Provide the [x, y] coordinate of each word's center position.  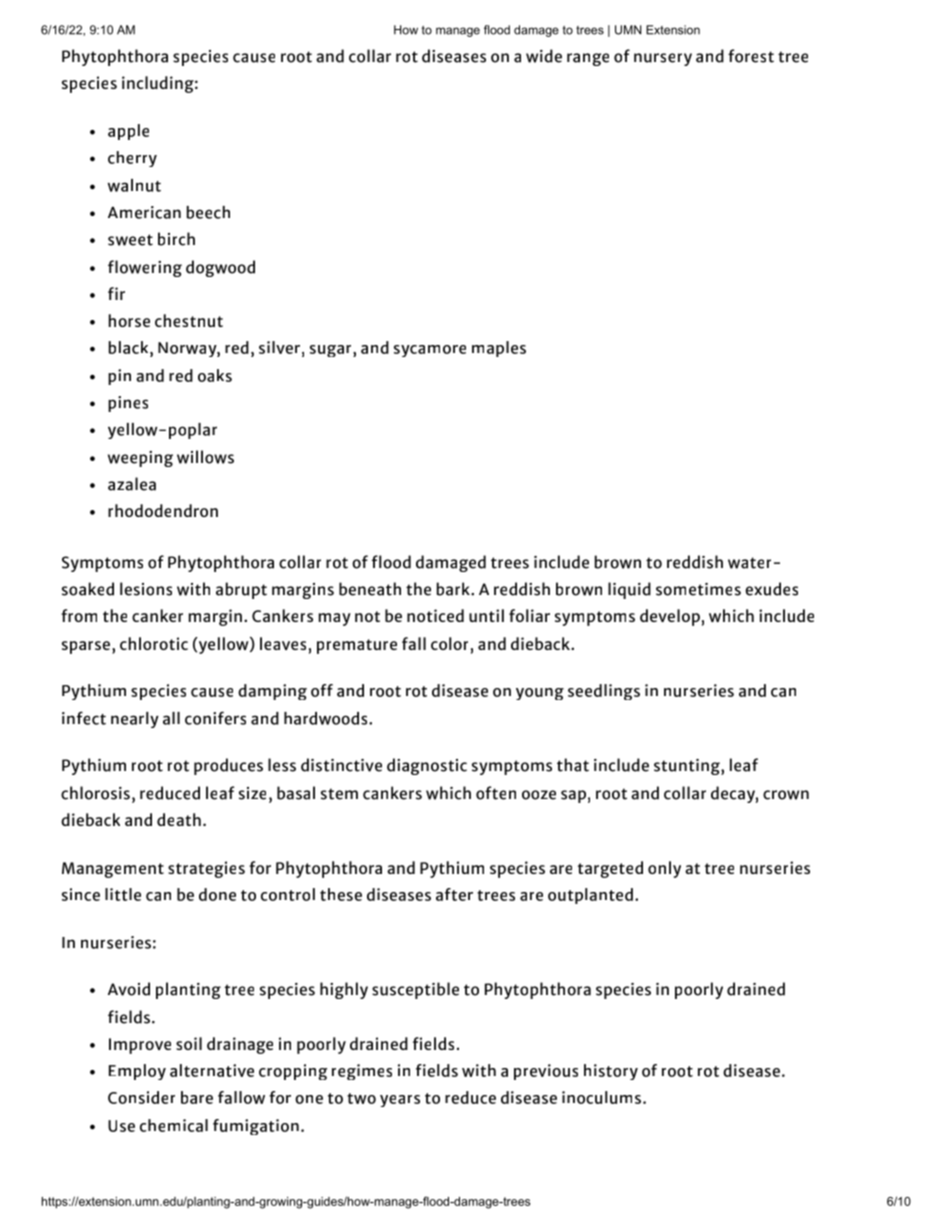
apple [128, 132]
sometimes [698, 589]
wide [544, 56]
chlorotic [154, 643]
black [130, 347]
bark [454, 589]
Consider [141, 1097]
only [664, 869]
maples [499, 349]
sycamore [430, 351]
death [179, 819]
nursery [663, 59]
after [454, 894]
